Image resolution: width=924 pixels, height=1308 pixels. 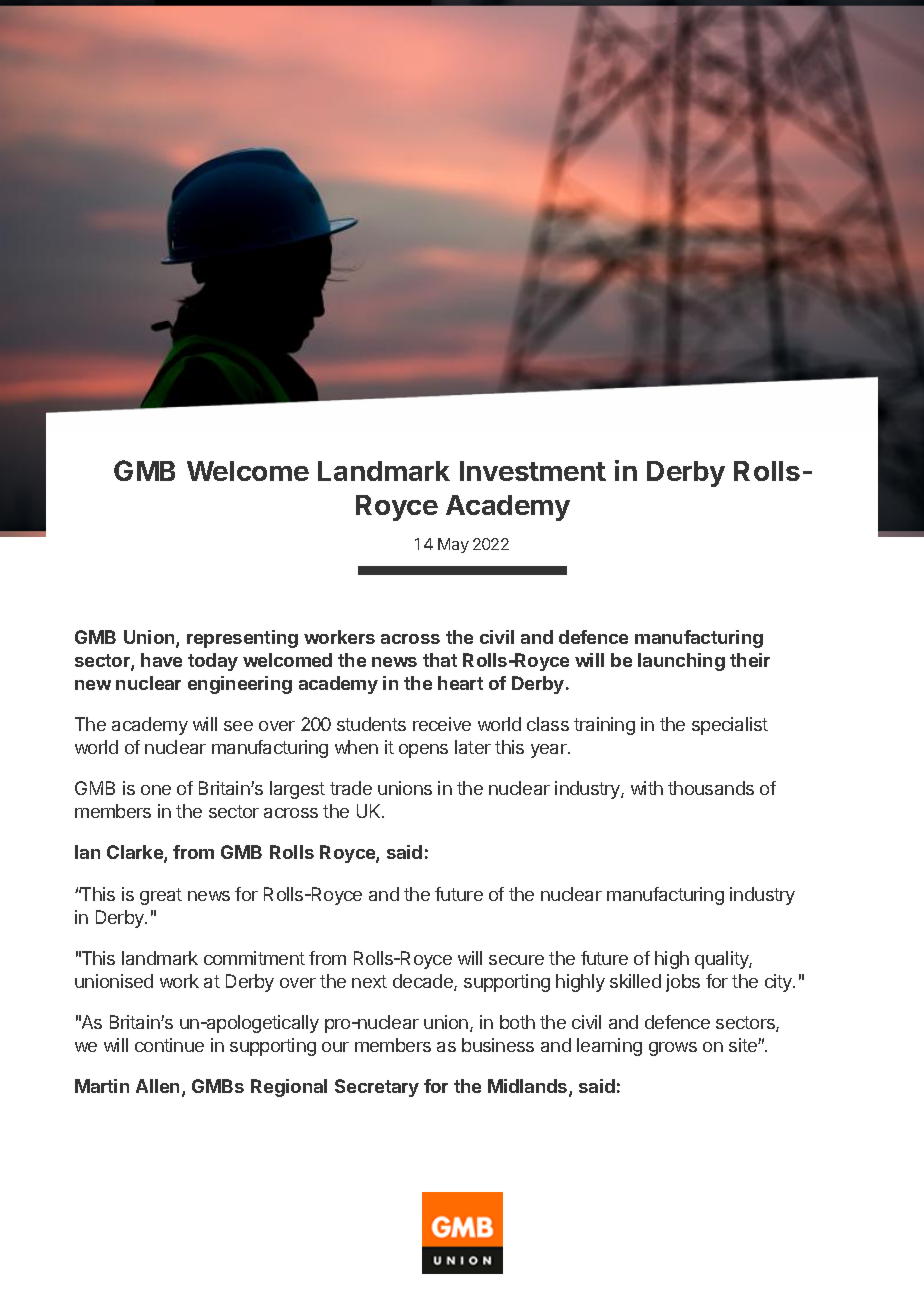 I want to click on great, so click(x=161, y=896).
